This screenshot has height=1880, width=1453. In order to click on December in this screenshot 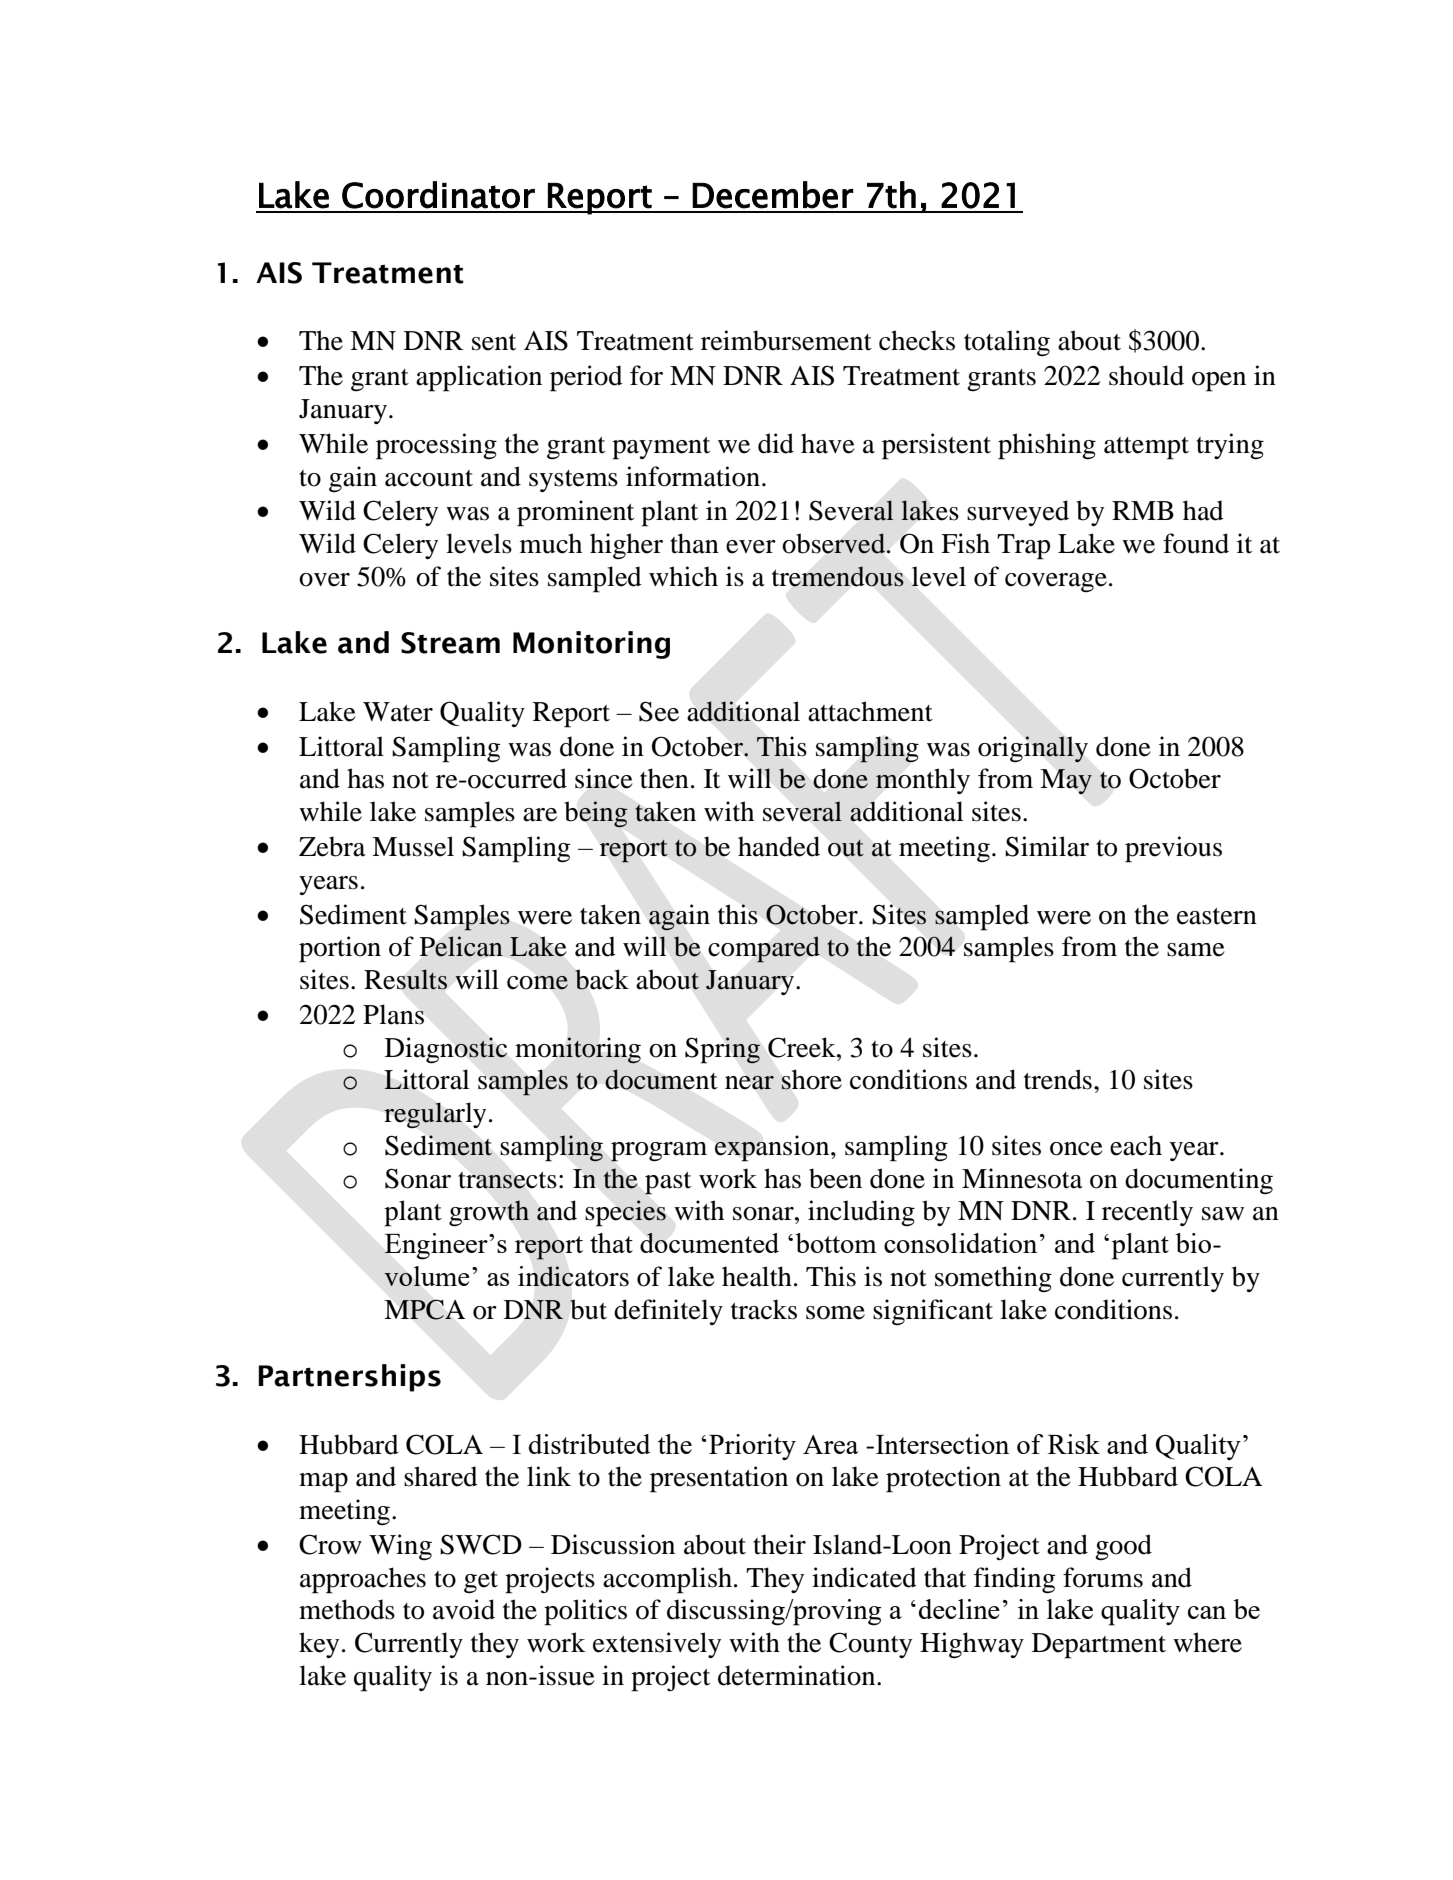, I will do `click(773, 195)`.
